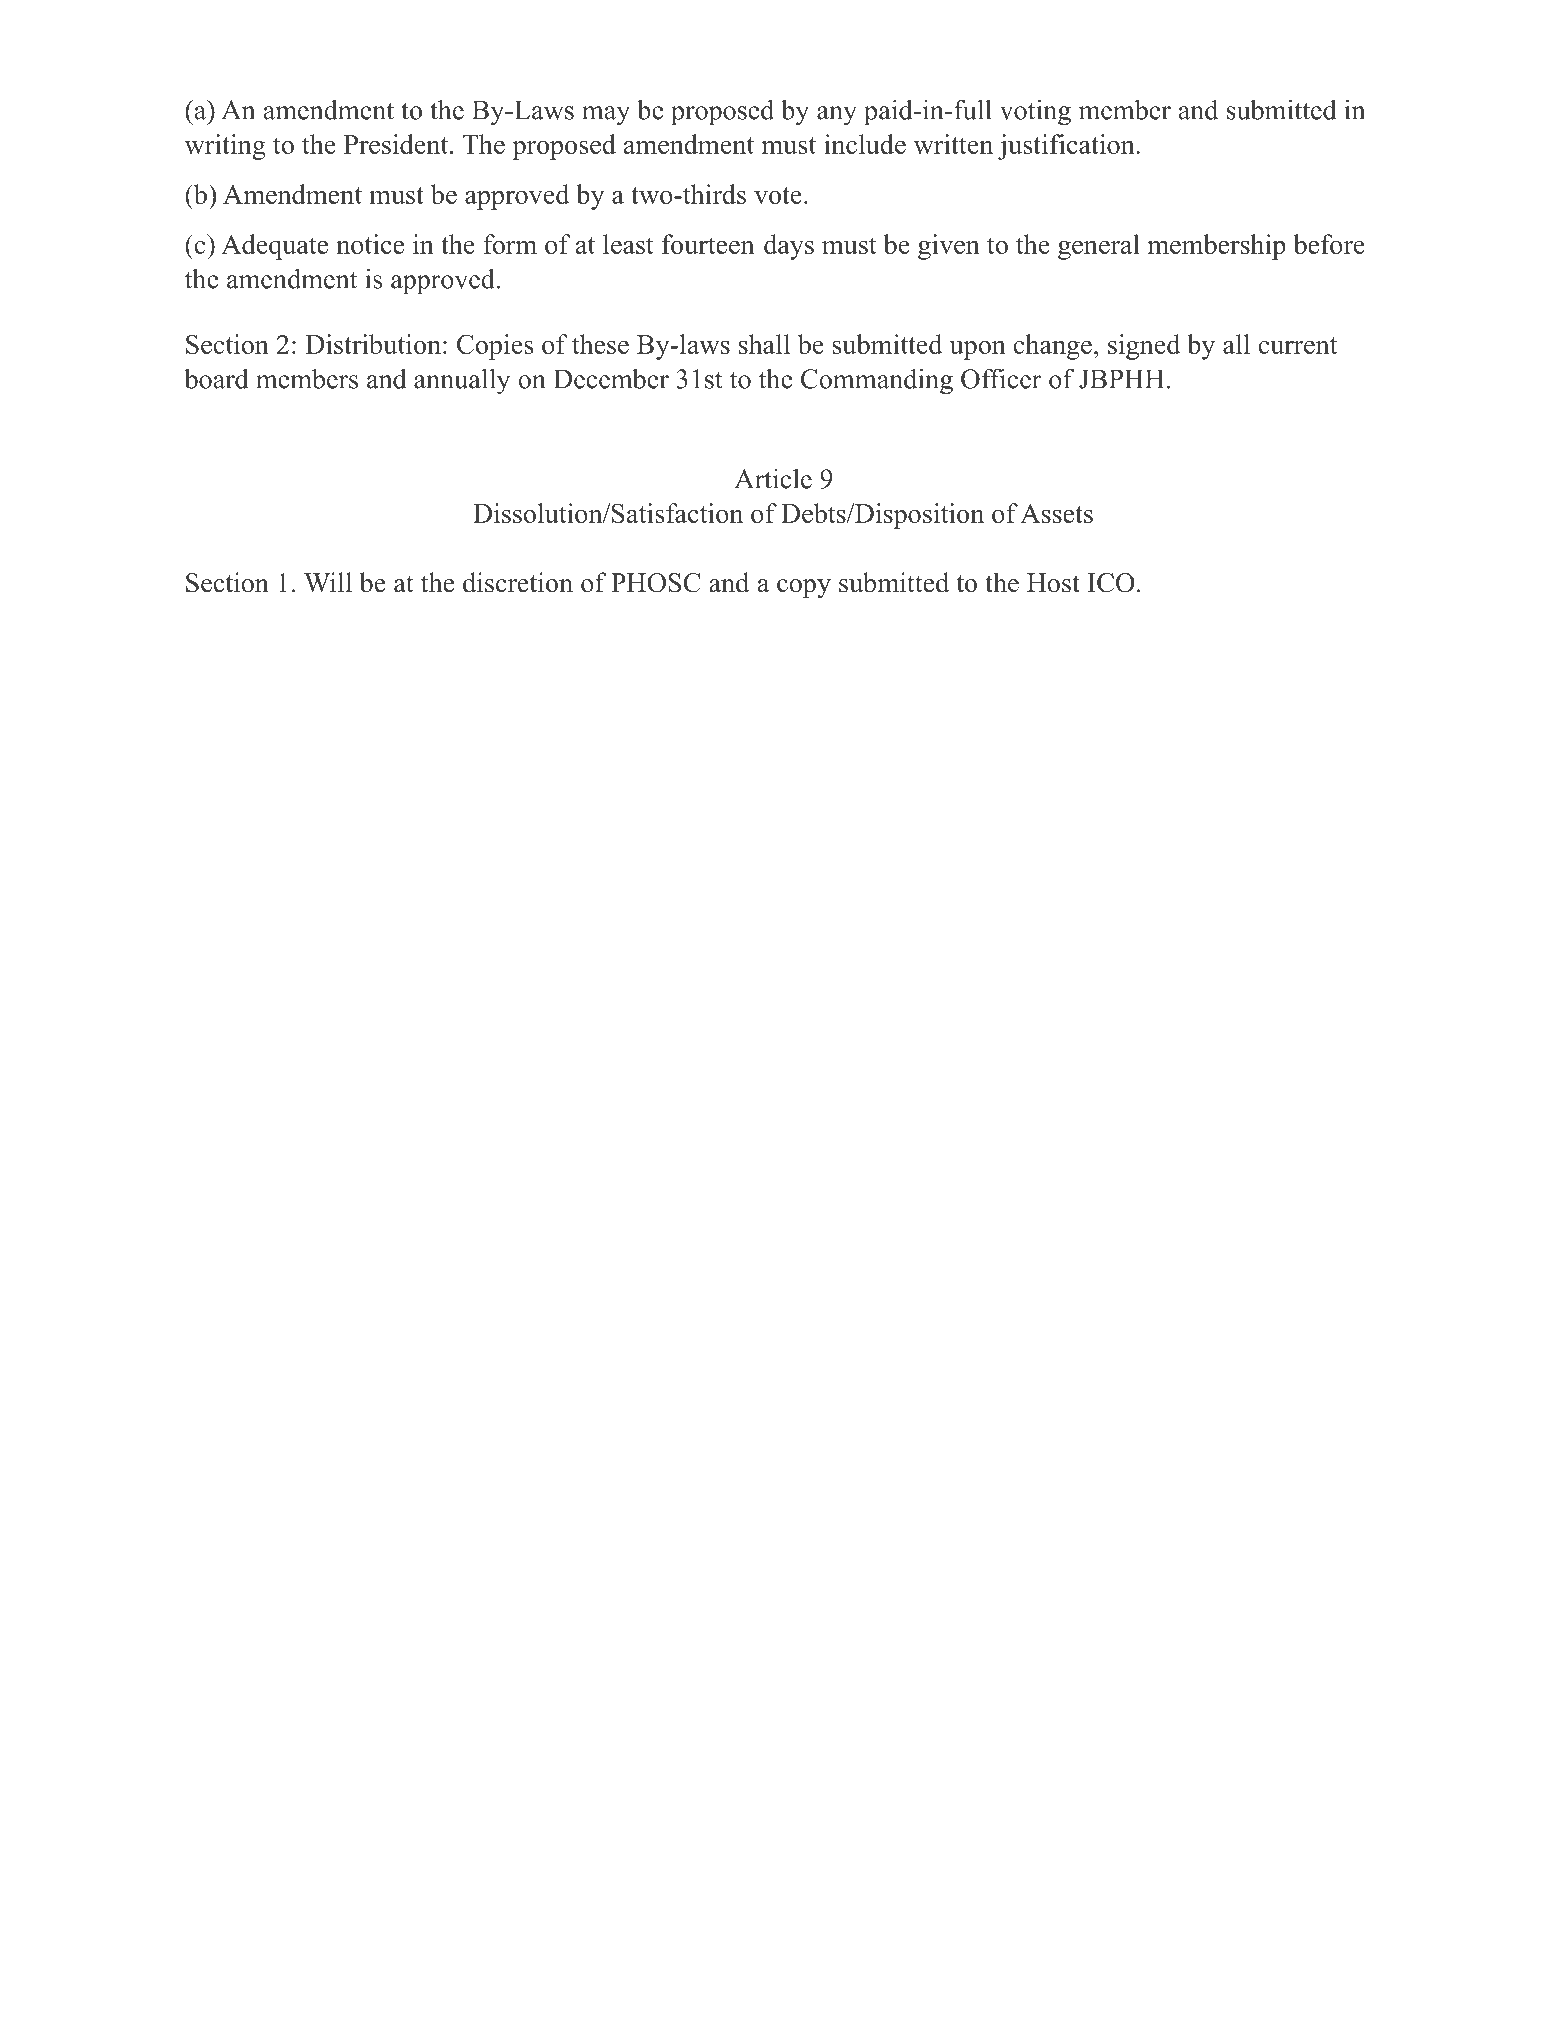  I want to click on Officer, so click(1001, 378).
